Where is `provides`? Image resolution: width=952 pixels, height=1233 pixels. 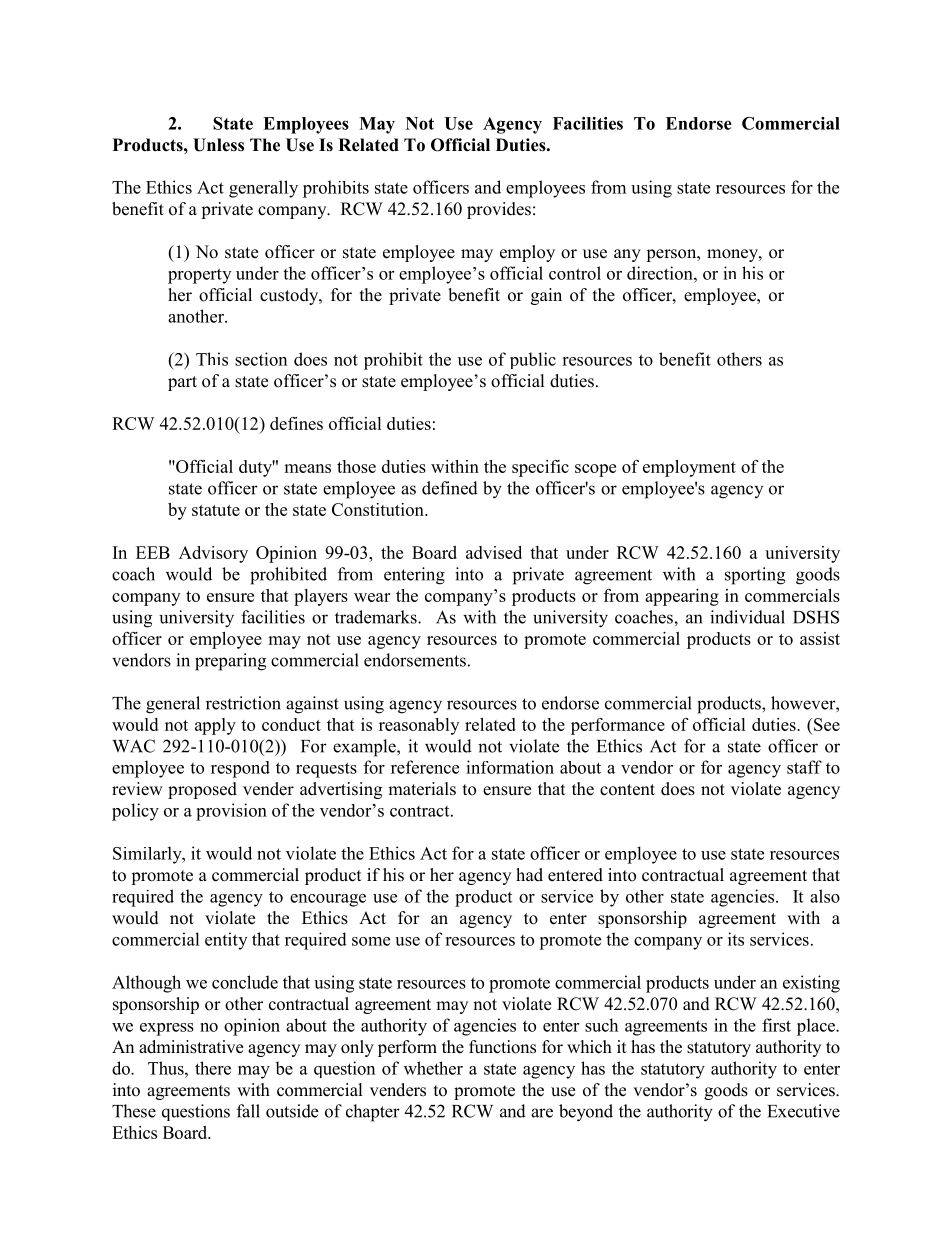
provides is located at coordinates (499, 210).
